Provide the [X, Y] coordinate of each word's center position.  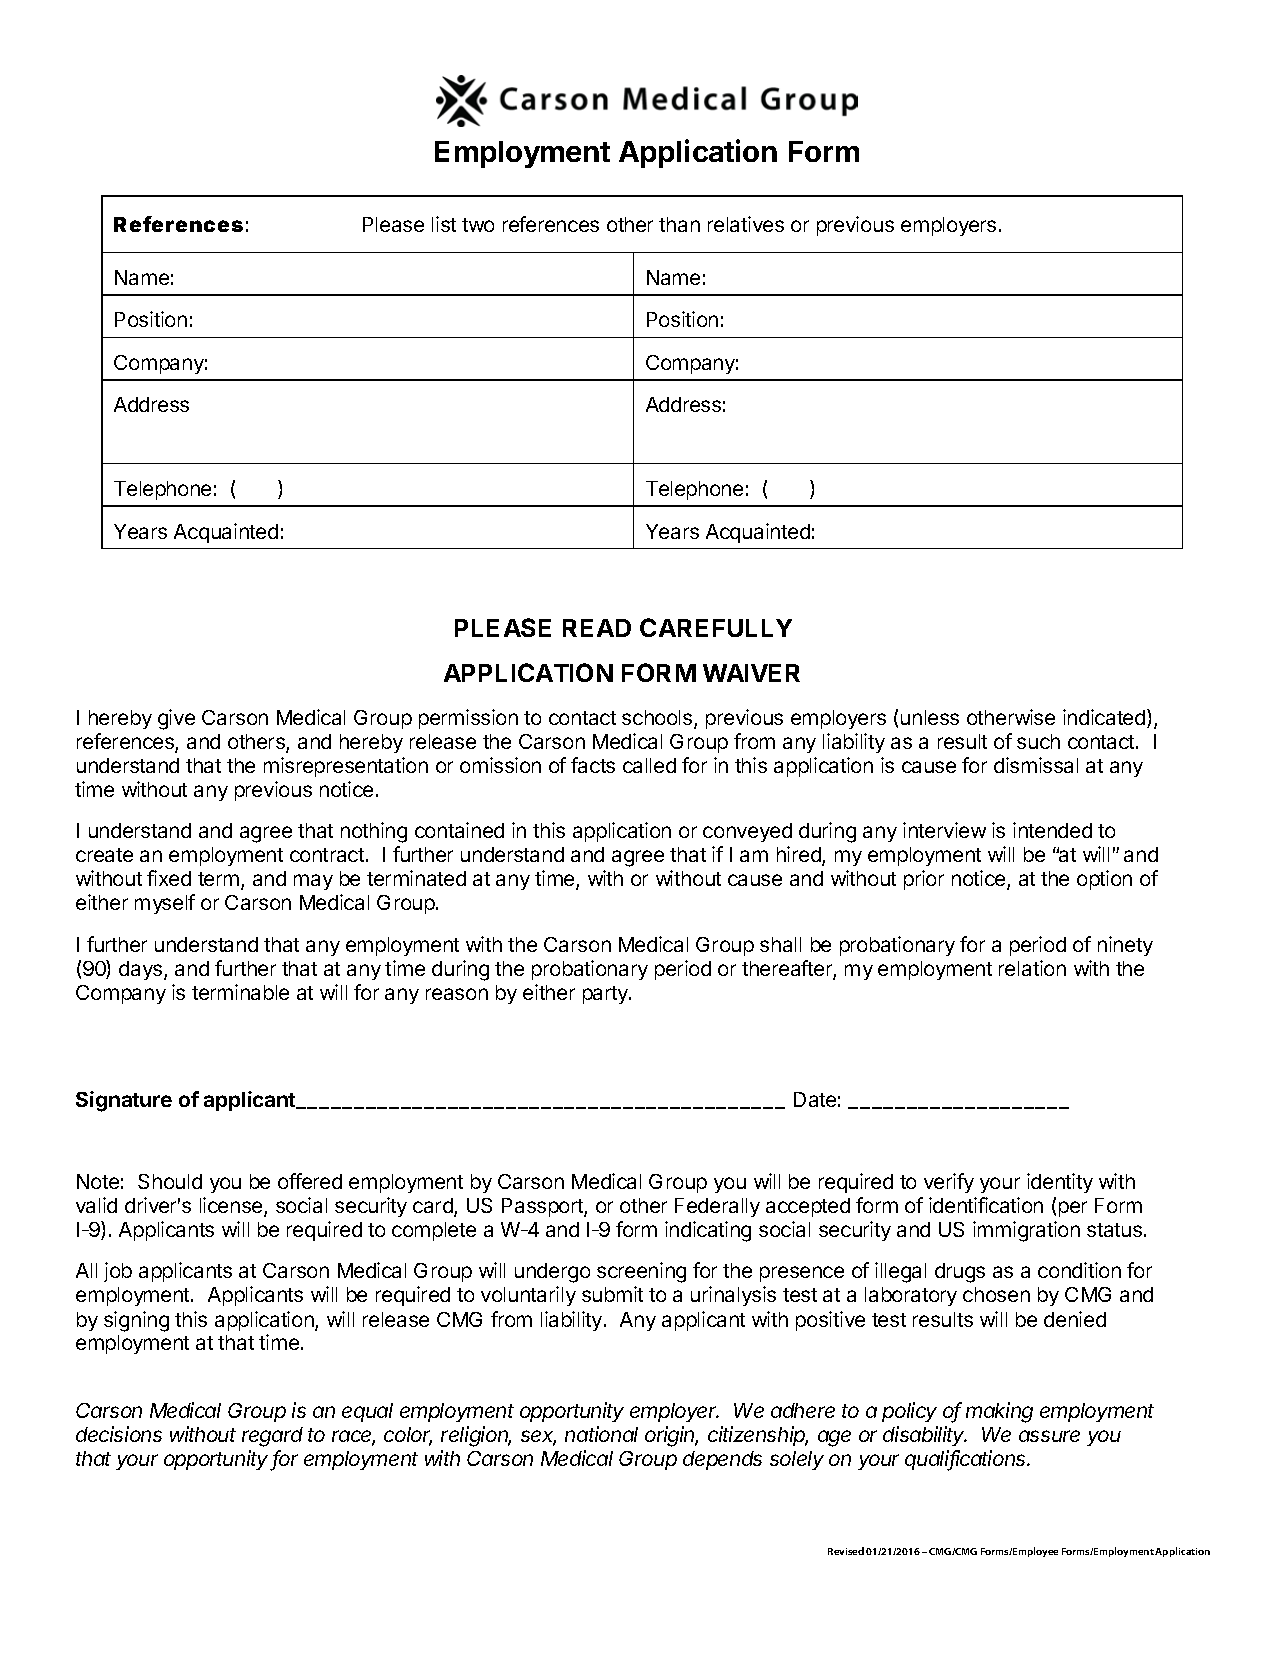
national [601, 1434]
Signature [124, 1101]
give [176, 719]
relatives [746, 224]
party [606, 995]
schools [658, 719]
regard [272, 1437]
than [679, 224]
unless [930, 717]
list [444, 224]
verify [949, 1183]
